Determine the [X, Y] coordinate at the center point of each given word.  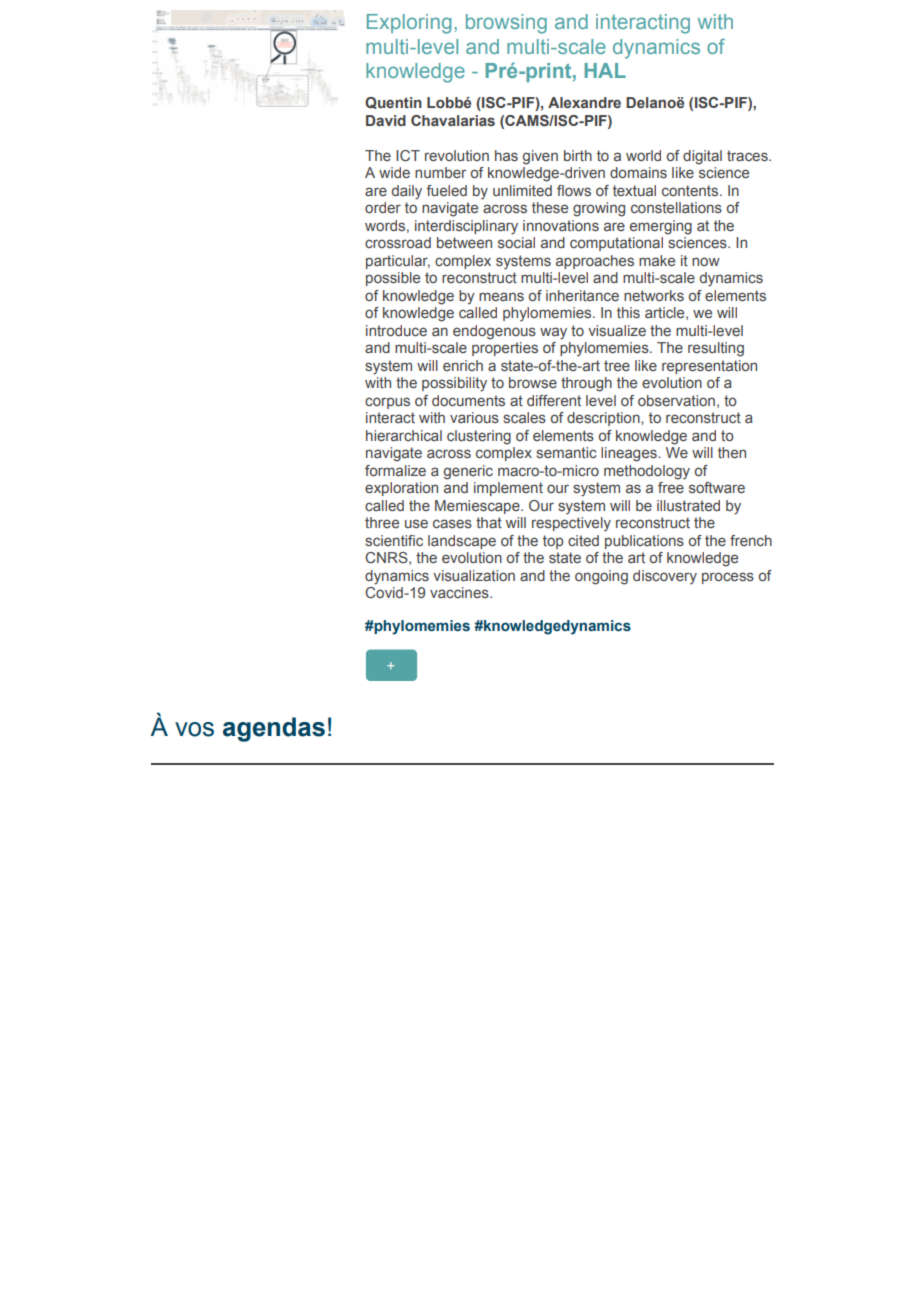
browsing [506, 24]
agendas [274, 729]
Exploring [409, 24]
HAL [605, 70]
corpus [387, 403]
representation [709, 367]
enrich [463, 365]
